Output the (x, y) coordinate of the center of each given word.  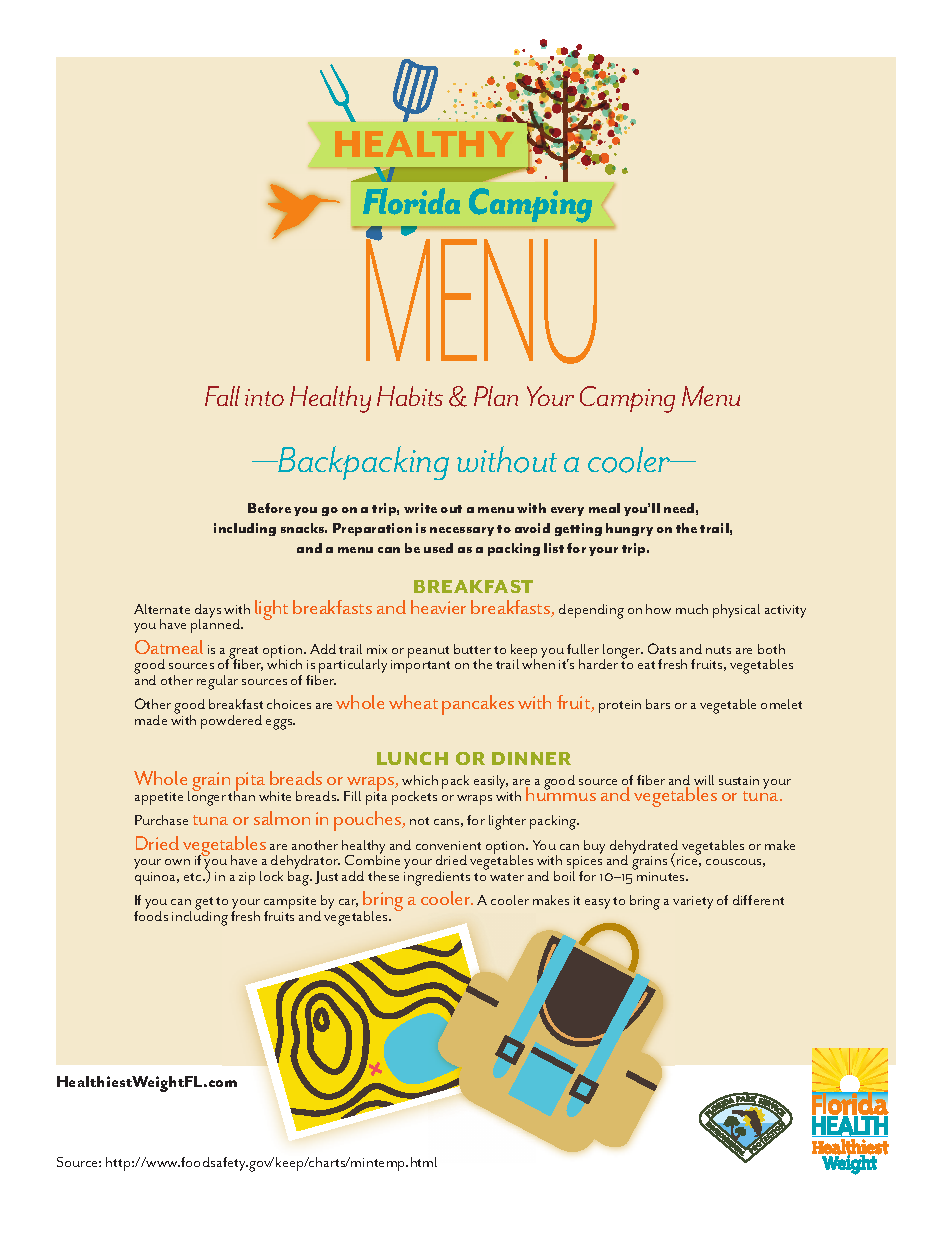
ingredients (437, 877)
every (567, 511)
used (438, 548)
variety (693, 902)
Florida (411, 201)
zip (247, 878)
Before (269, 508)
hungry (629, 529)
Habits (410, 396)
